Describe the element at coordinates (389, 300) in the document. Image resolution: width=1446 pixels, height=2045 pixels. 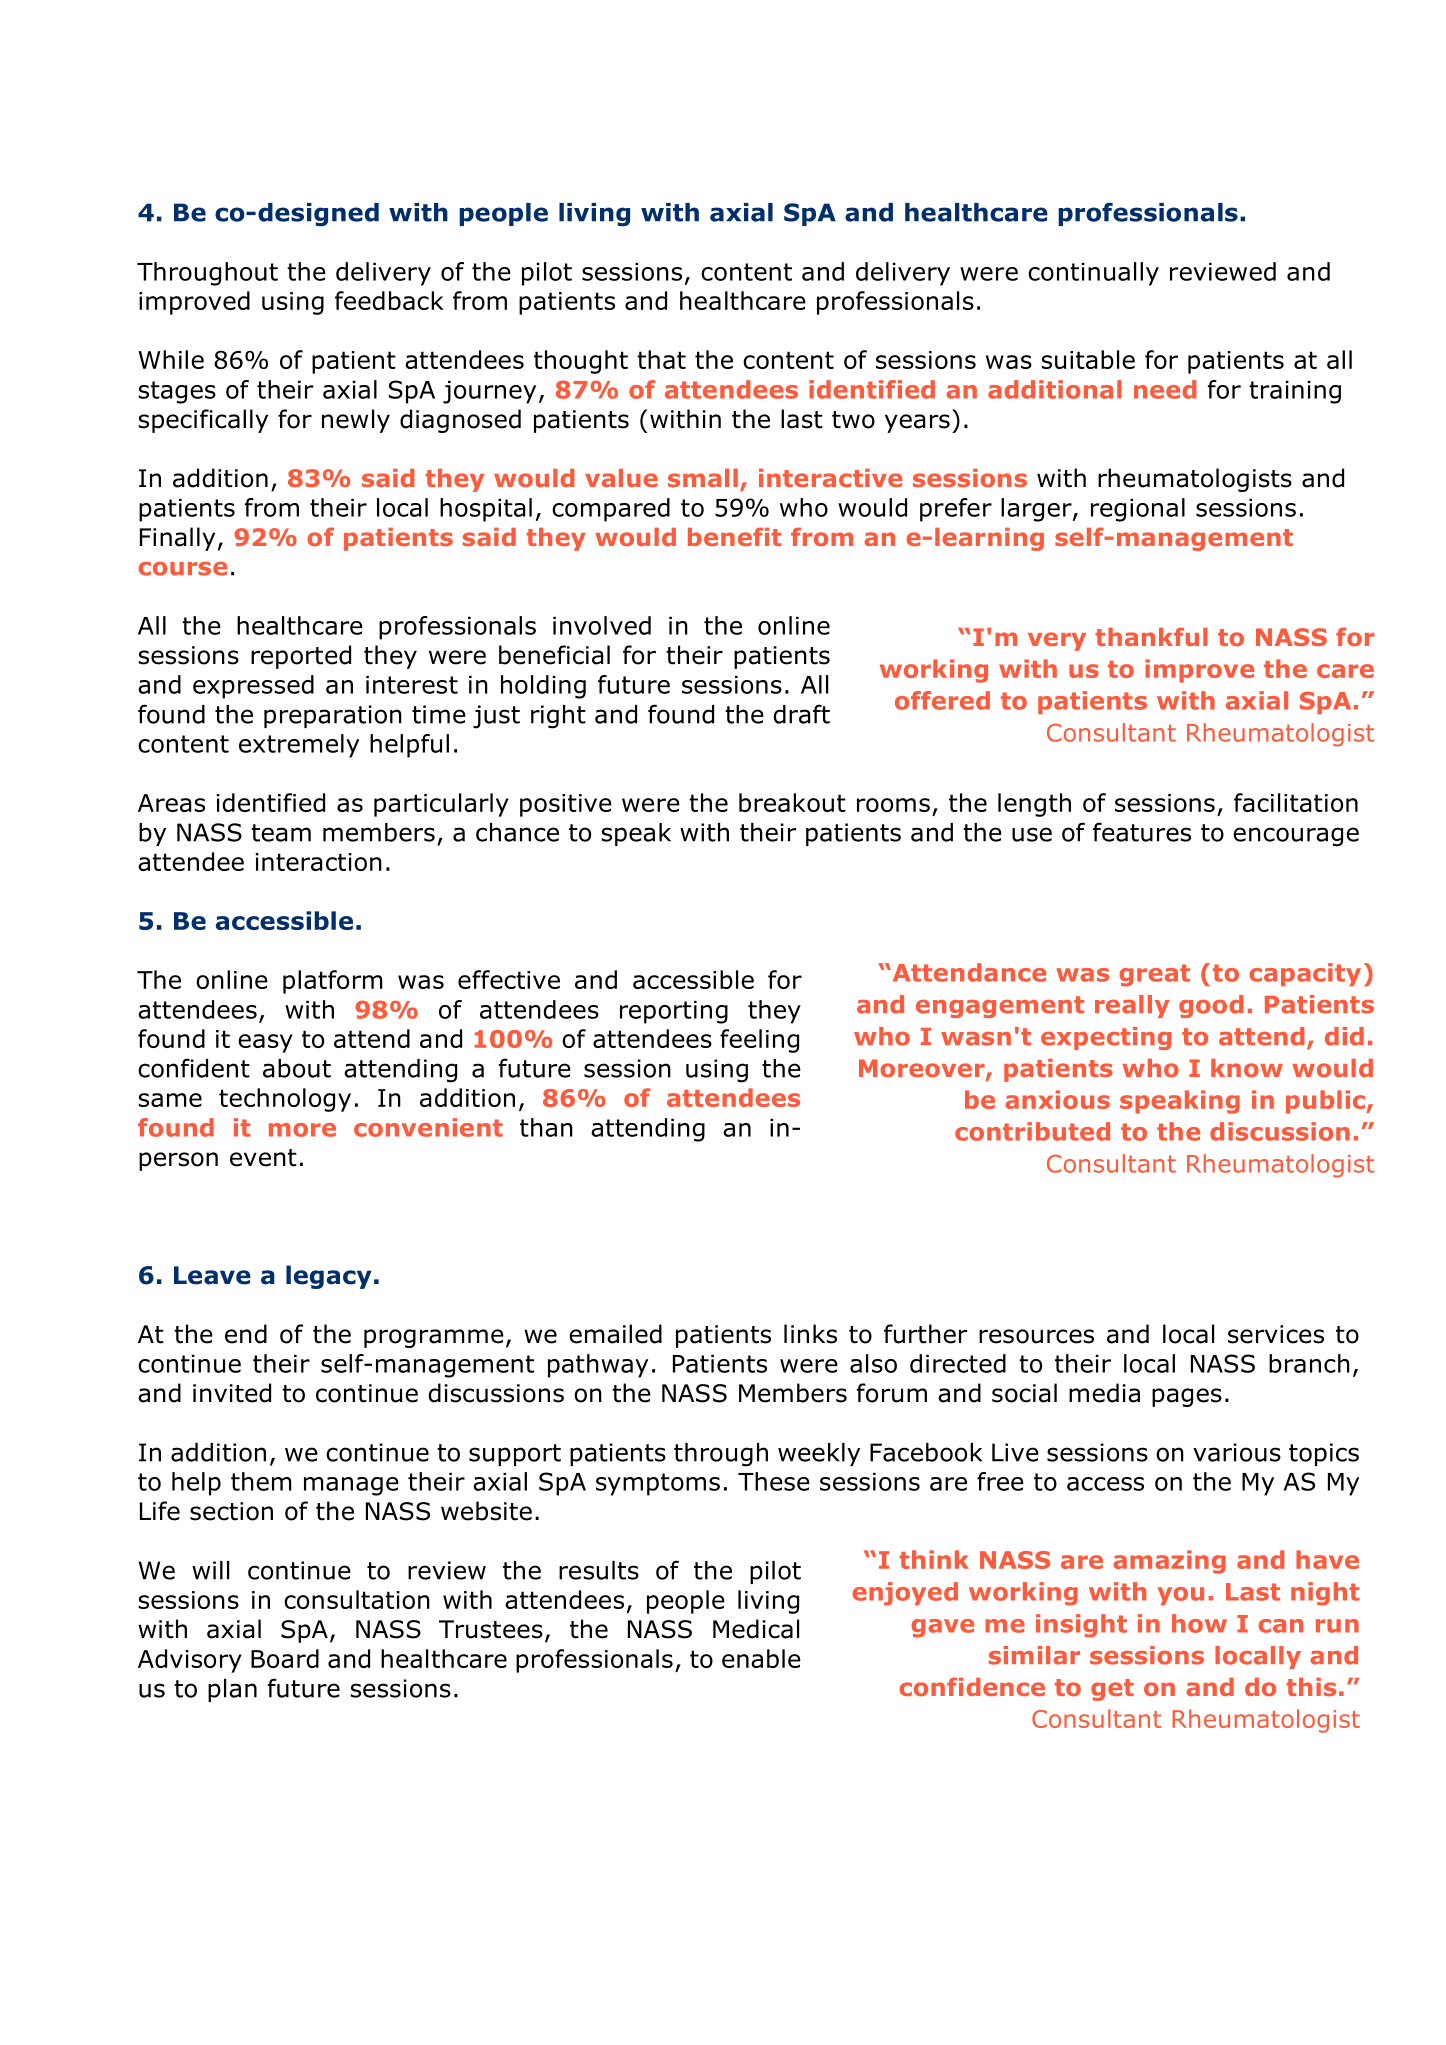
I see `feedback` at that location.
